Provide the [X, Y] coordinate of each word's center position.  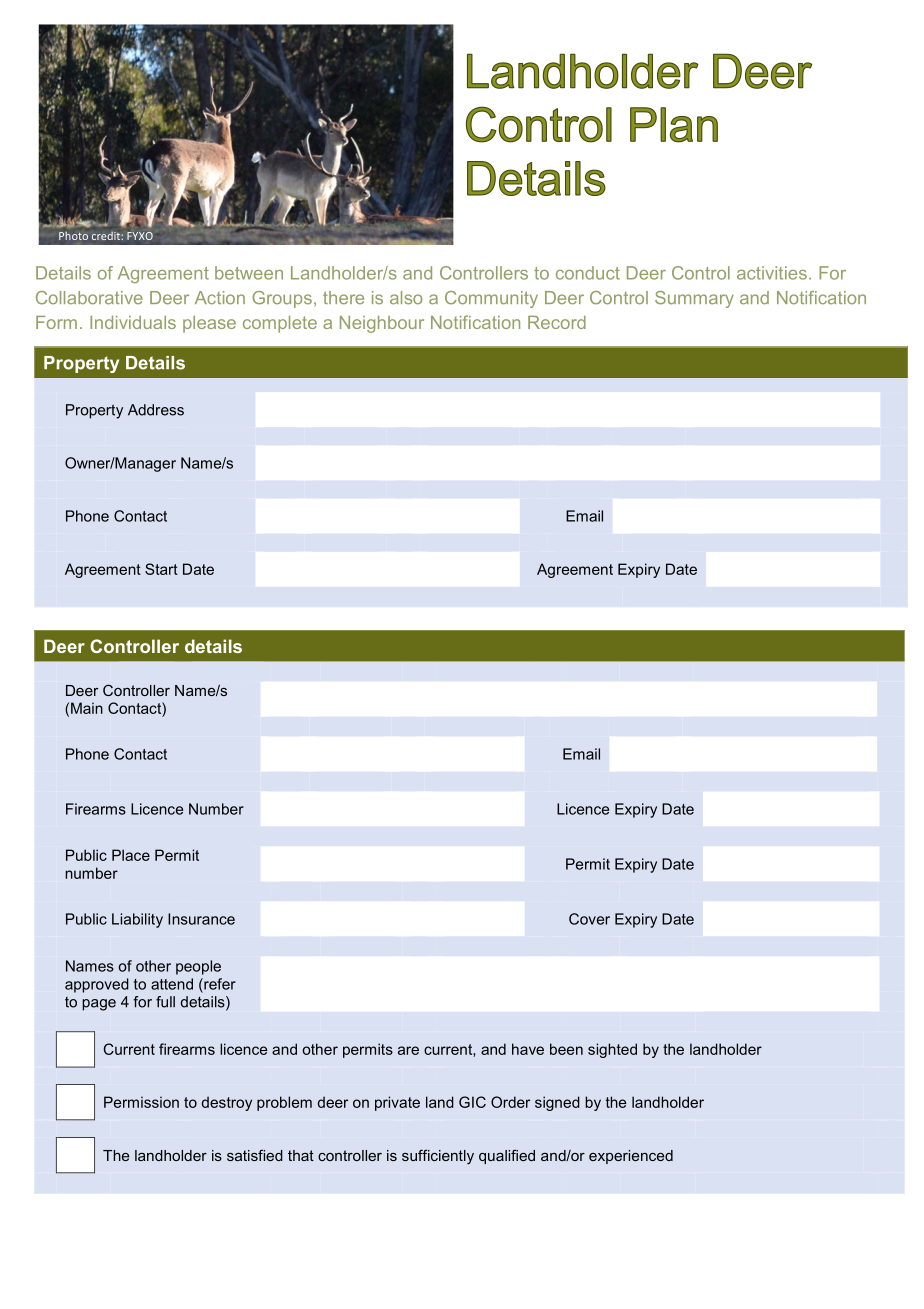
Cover [589, 919]
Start [161, 569]
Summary [694, 299]
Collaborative [89, 298]
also [406, 298]
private [397, 1103]
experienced [631, 1157]
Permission [141, 1102]
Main [87, 708]
